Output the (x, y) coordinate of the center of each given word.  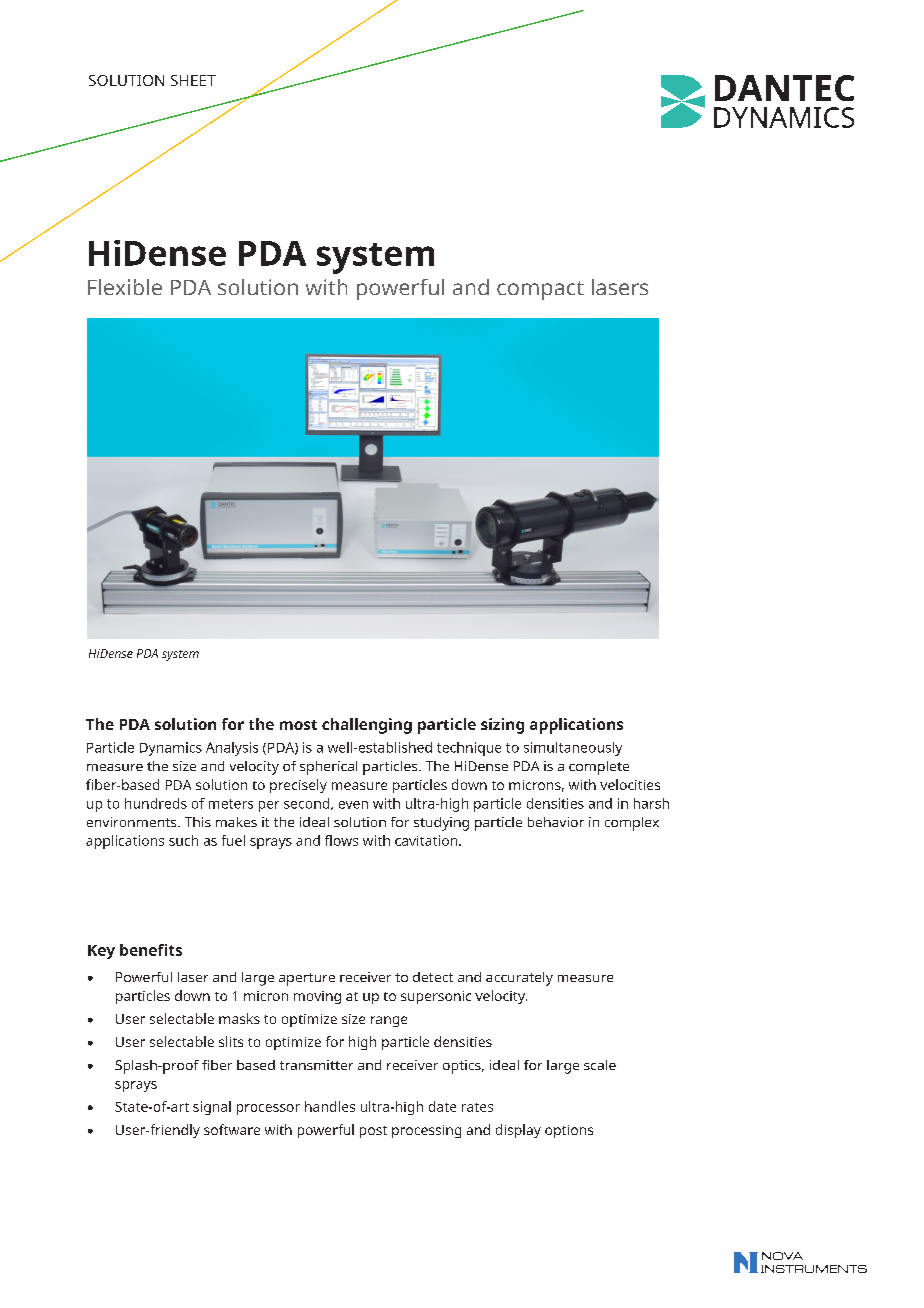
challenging (367, 726)
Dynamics (171, 749)
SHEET (193, 80)
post (373, 1132)
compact (540, 290)
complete (599, 768)
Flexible (125, 287)
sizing (502, 726)
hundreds (156, 803)
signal (212, 1108)
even (353, 805)
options (569, 1131)
